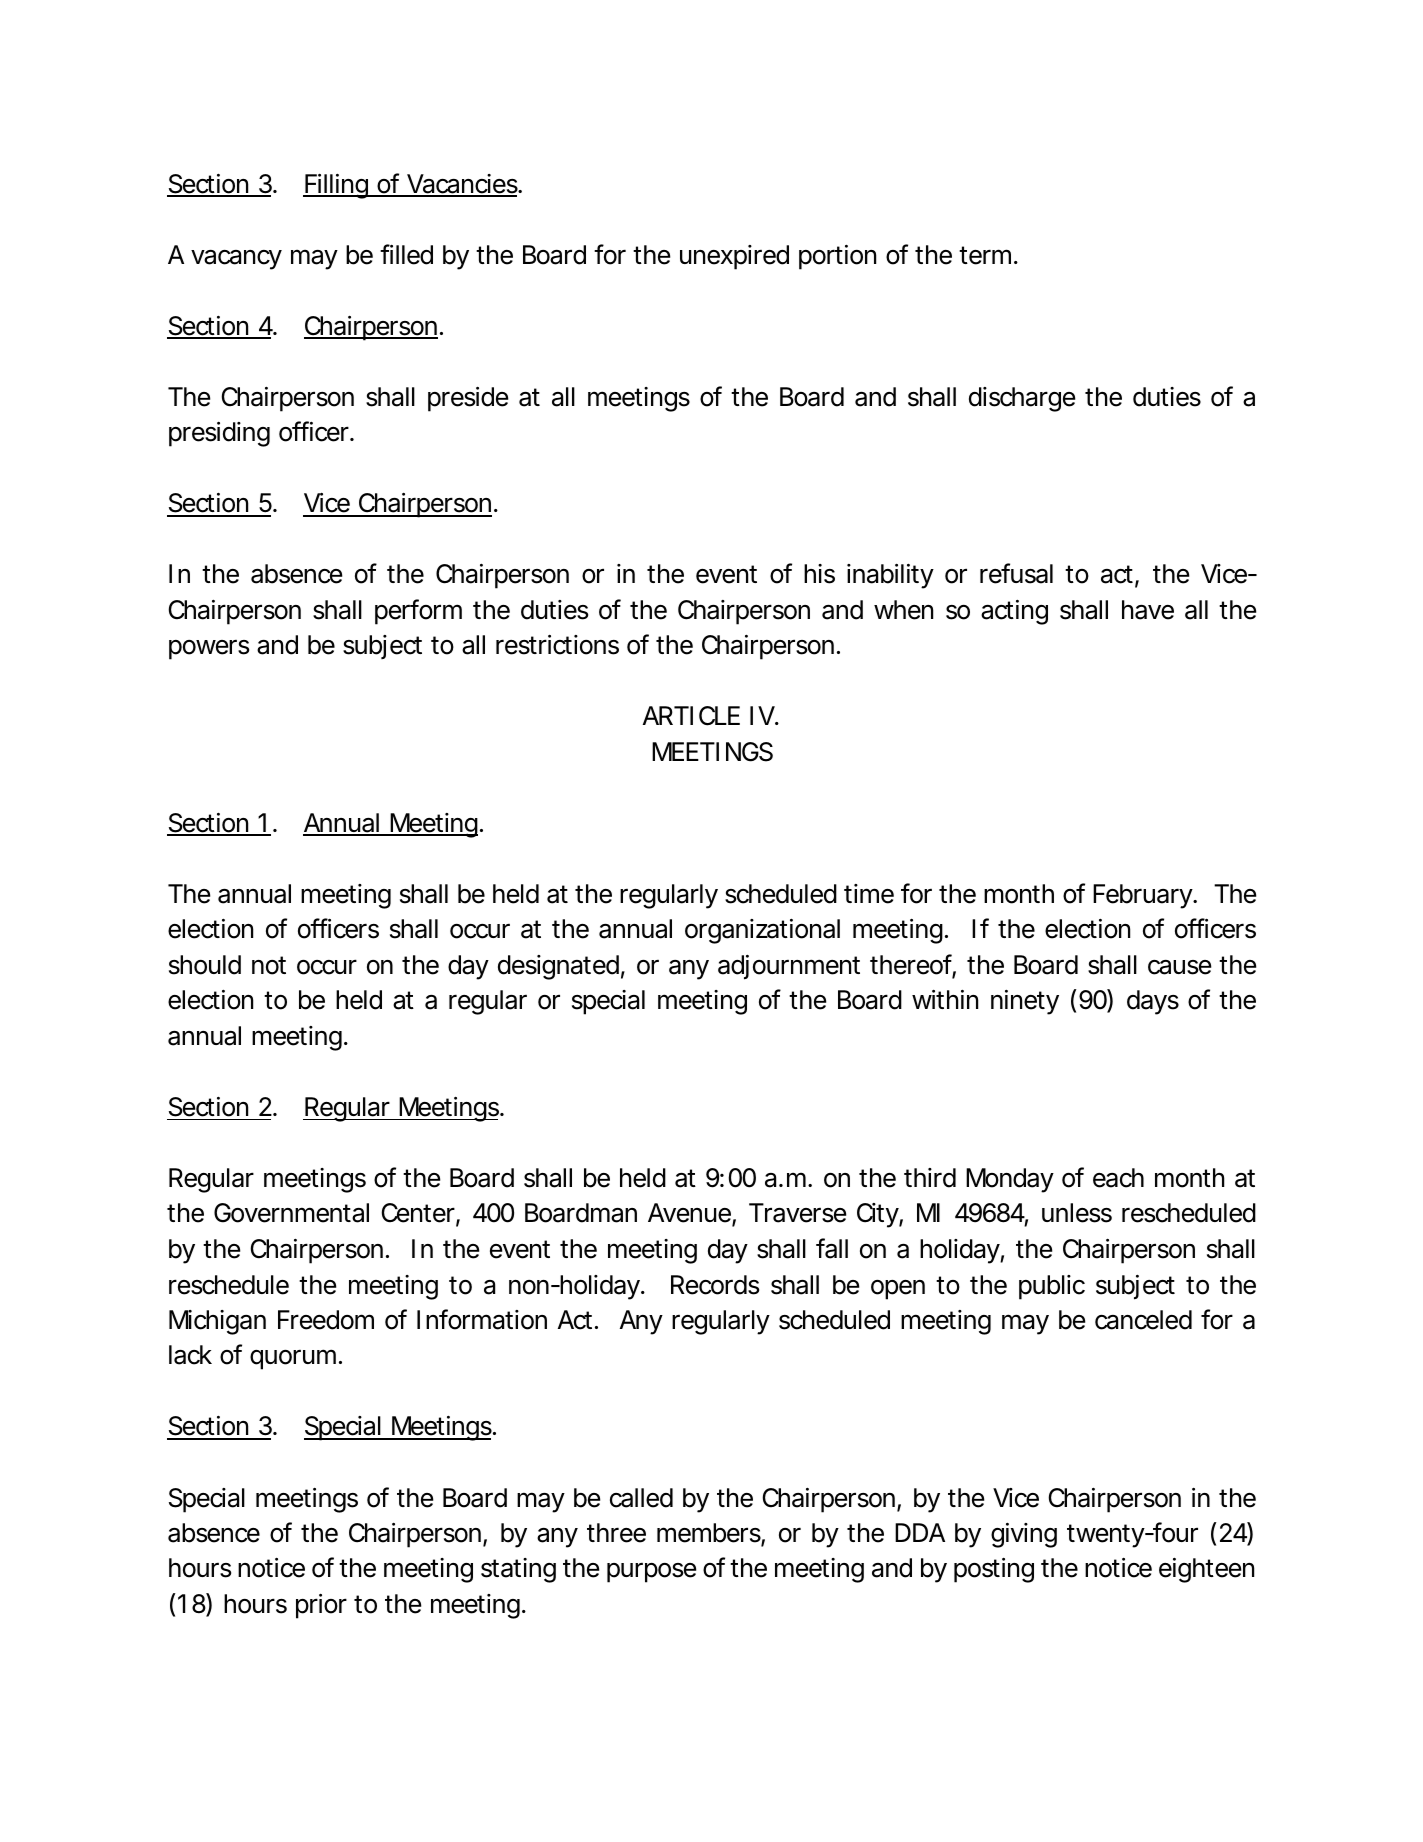  What do you see at coordinates (321, 1606) in the page?
I see `prior` at bounding box center [321, 1606].
